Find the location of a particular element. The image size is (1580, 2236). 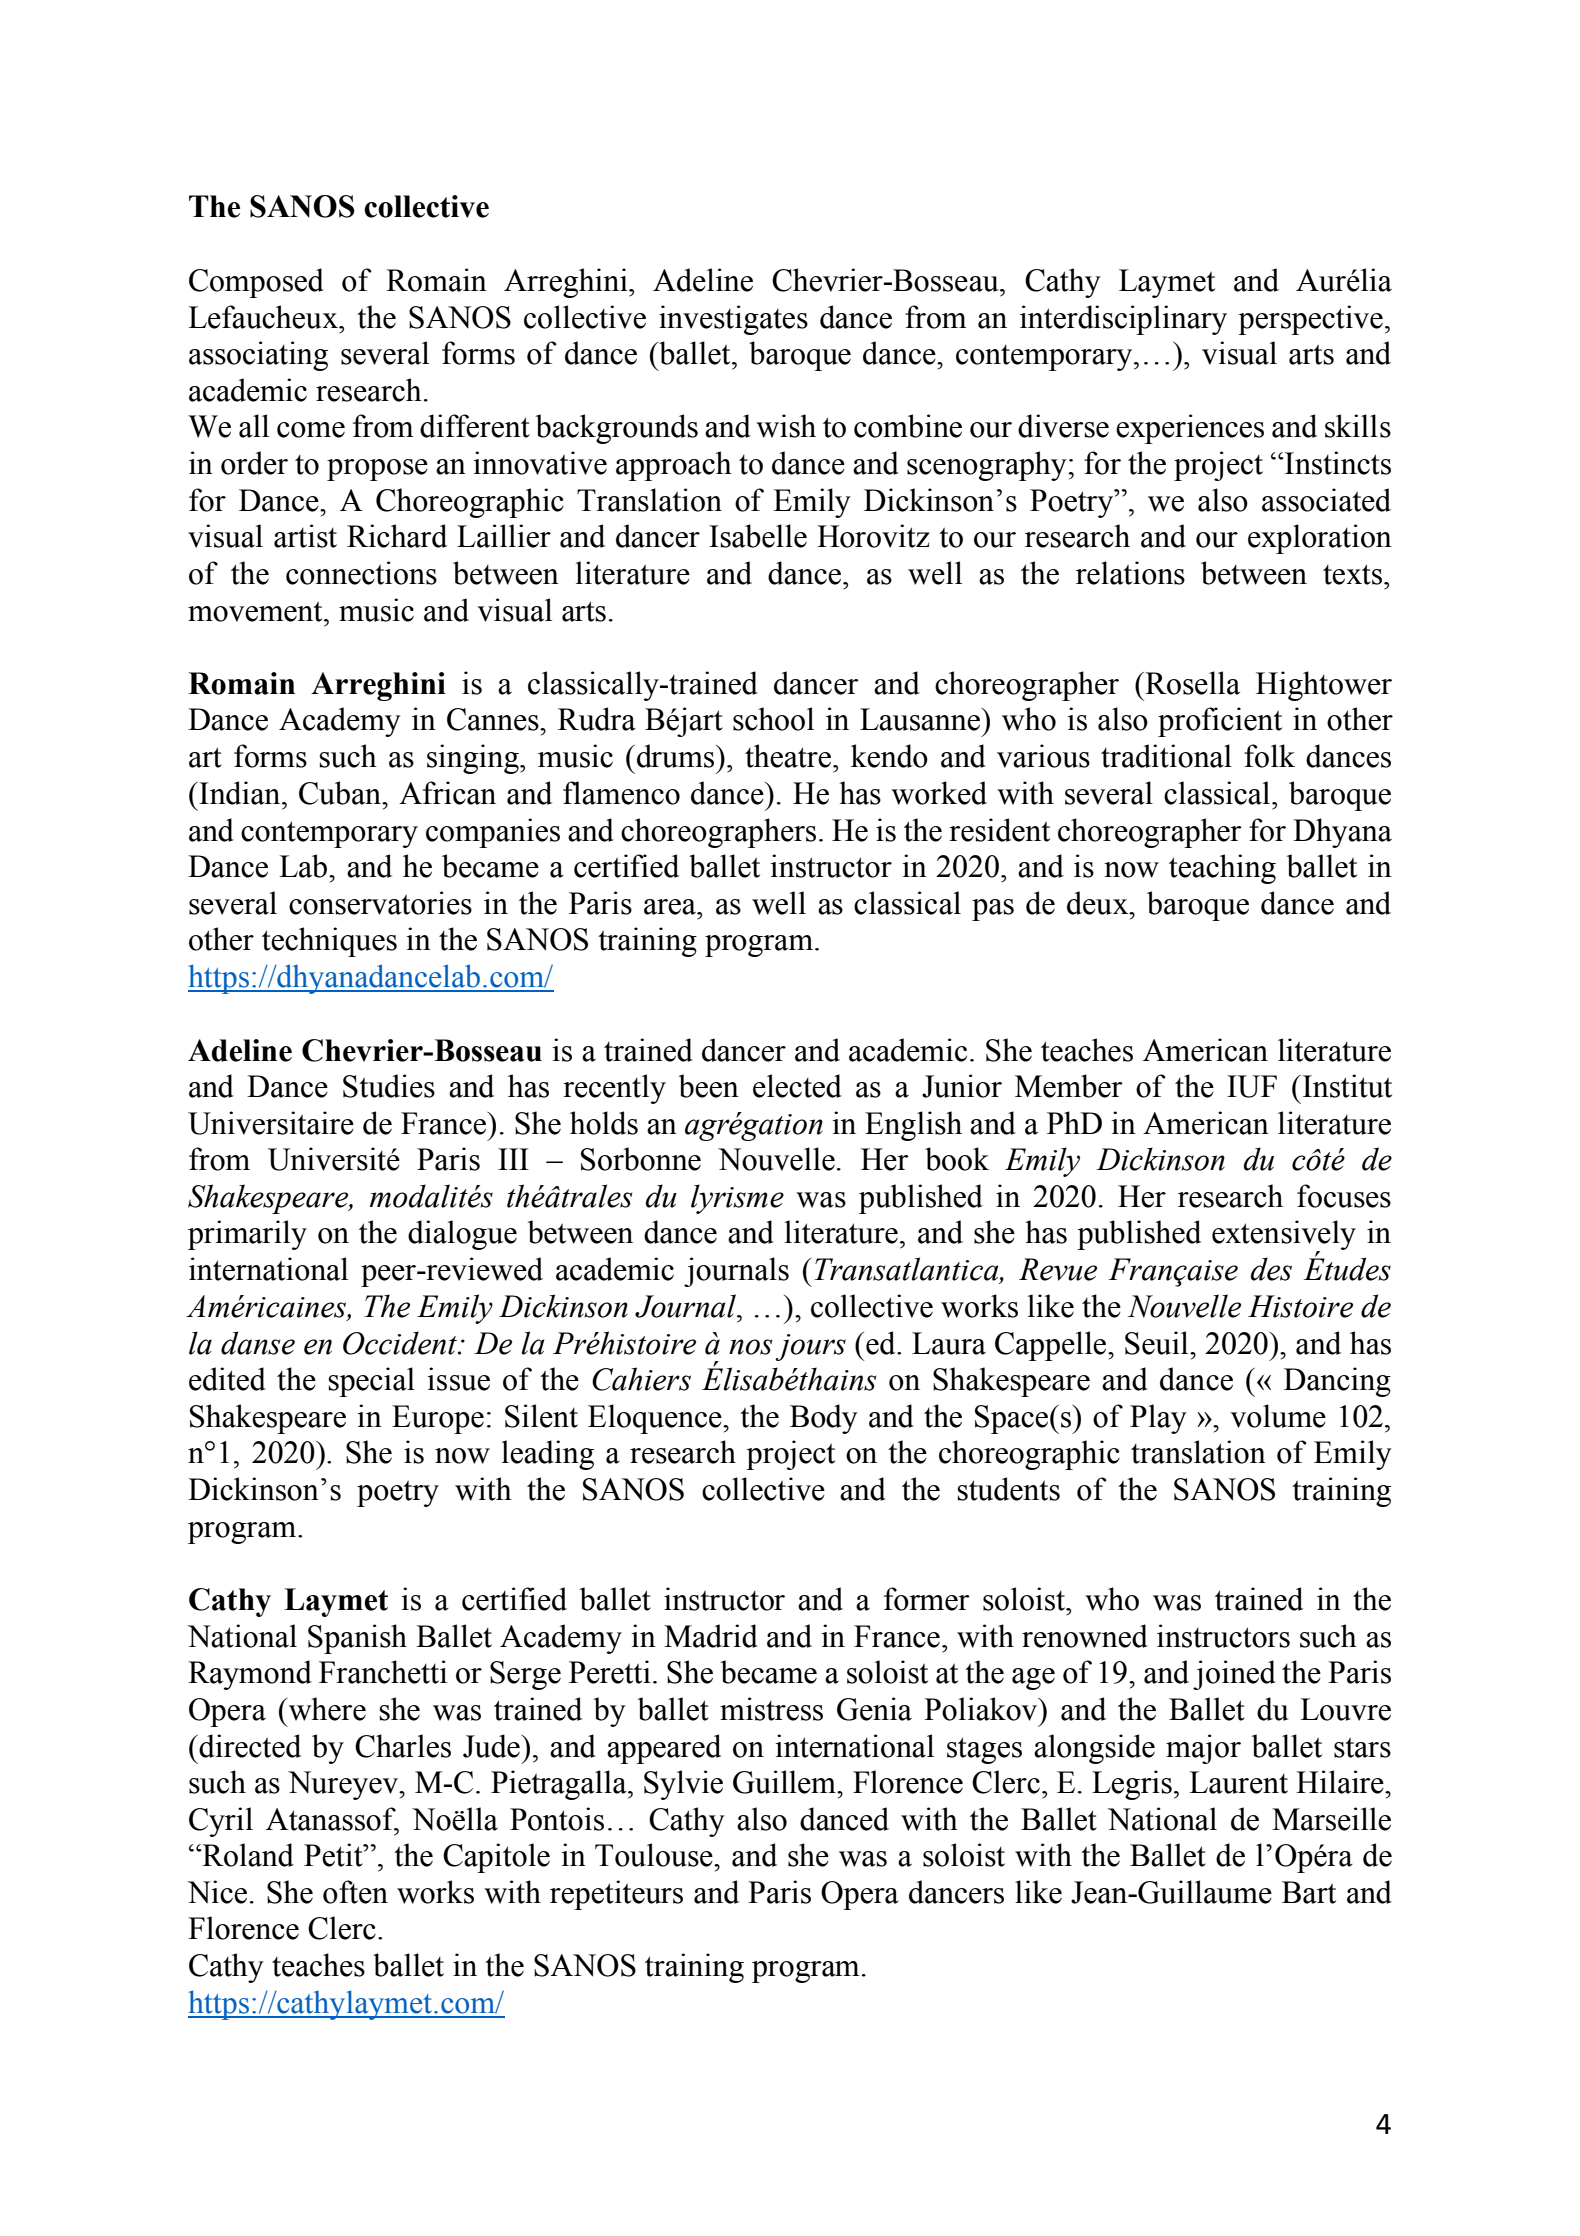

school is located at coordinates (773, 719).
